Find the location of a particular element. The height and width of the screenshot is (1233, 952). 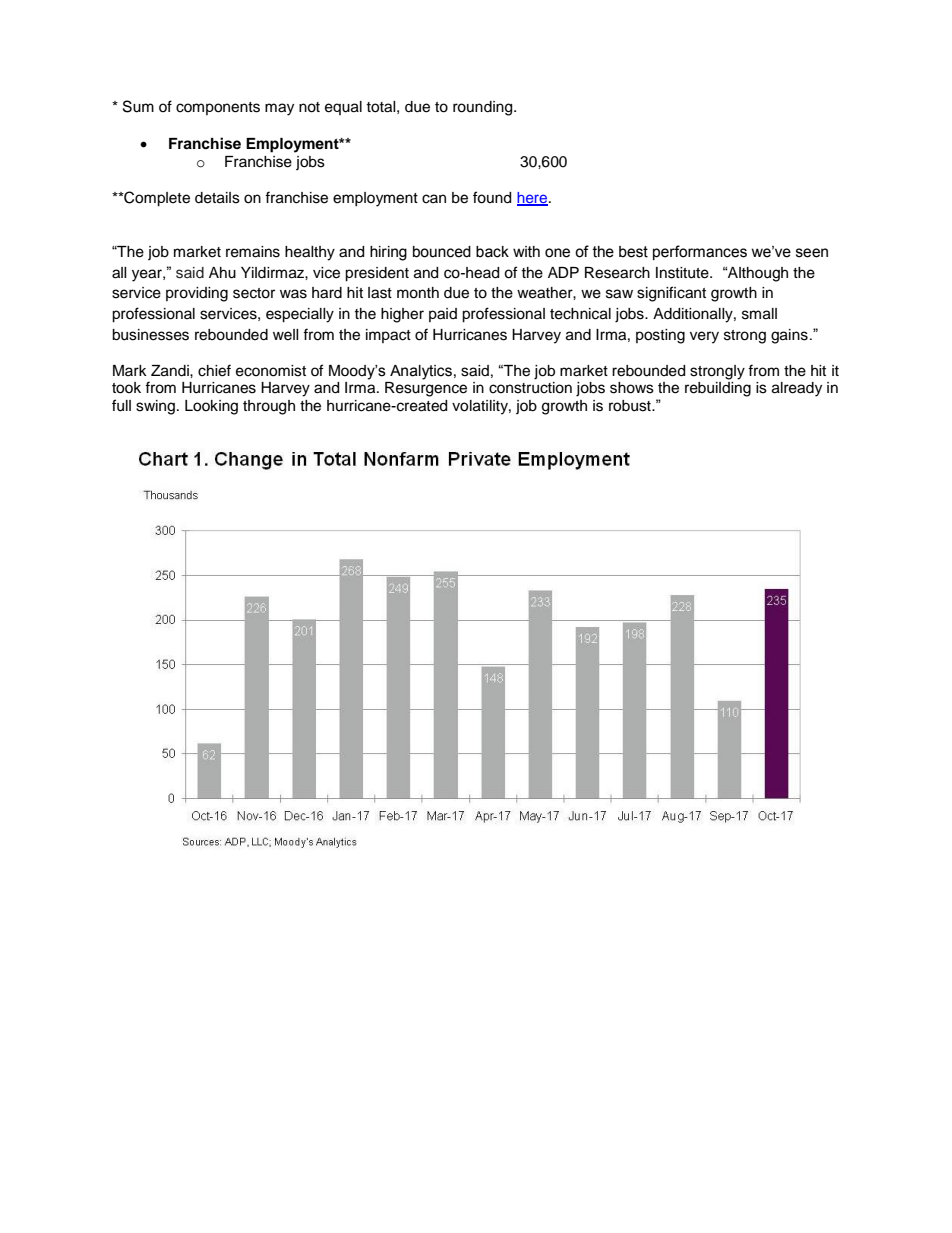

small is located at coordinates (759, 314).
